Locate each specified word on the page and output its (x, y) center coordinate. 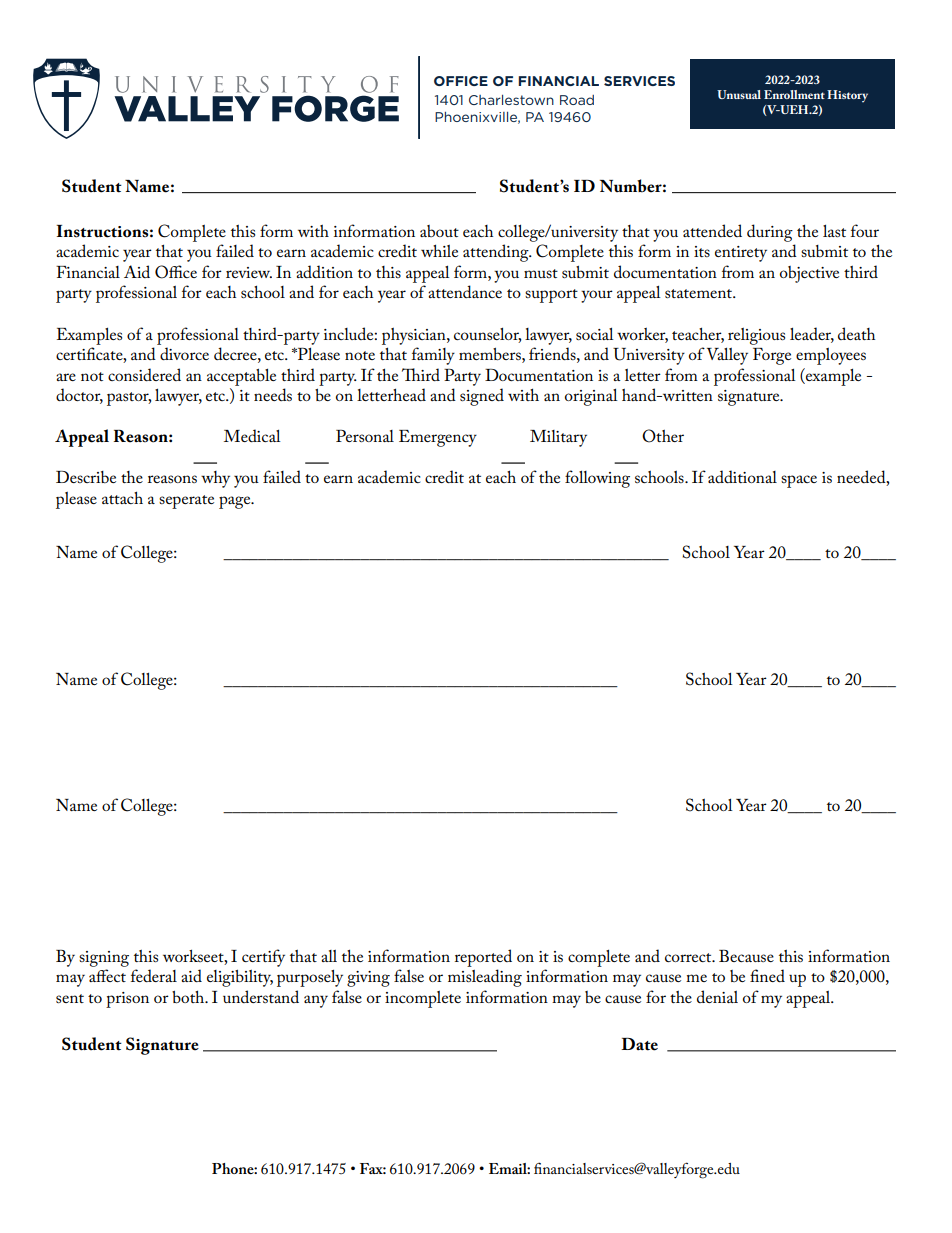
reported (483, 958)
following (597, 479)
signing (104, 959)
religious (756, 336)
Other (663, 436)
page (236, 502)
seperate (186, 502)
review (249, 272)
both (189, 997)
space (799, 481)
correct (689, 957)
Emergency (438, 438)
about (439, 231)
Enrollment (794, 94)
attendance (465, 291)
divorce (184, 353)
